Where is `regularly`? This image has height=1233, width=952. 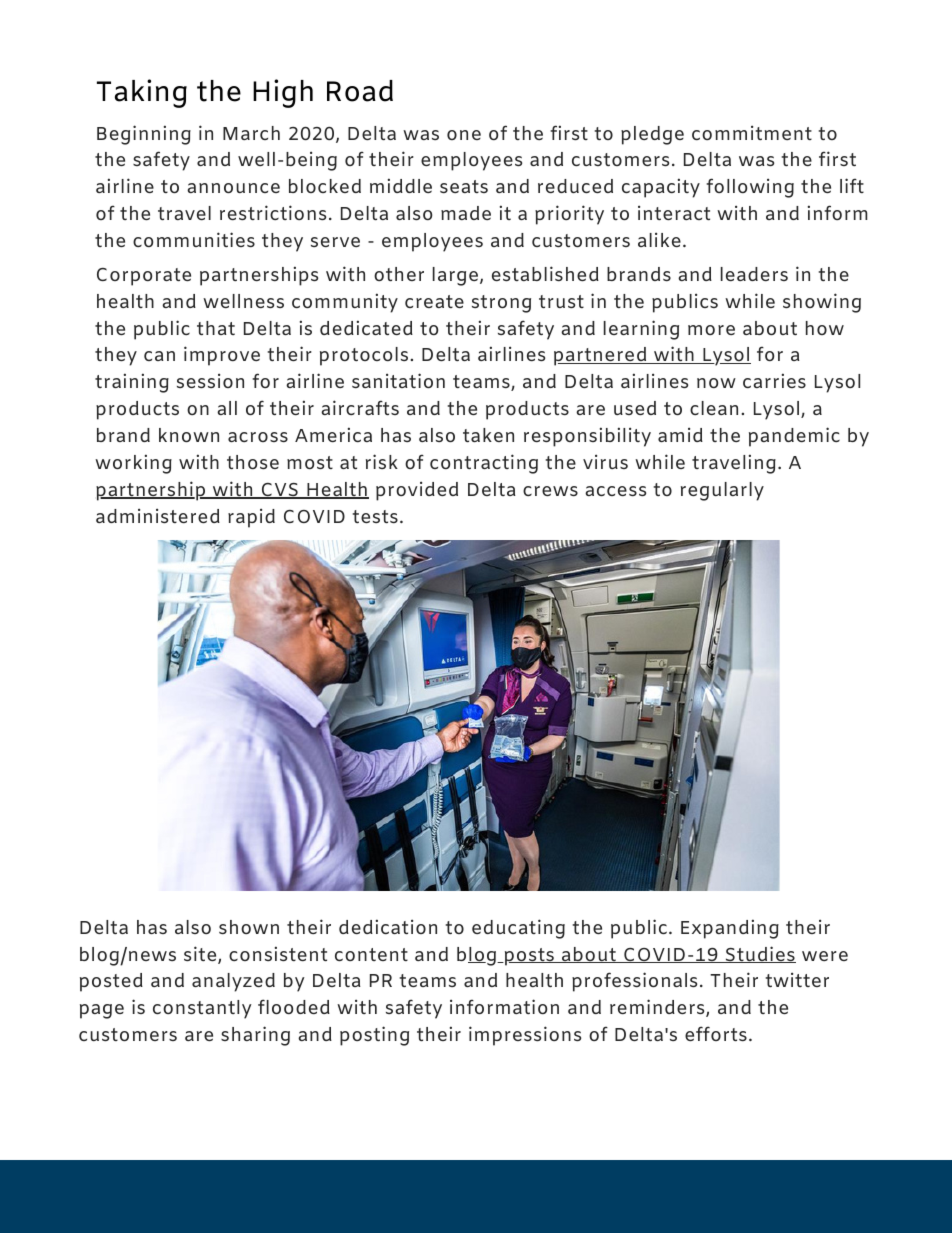 regularly is located at coordinates (722, 491).
